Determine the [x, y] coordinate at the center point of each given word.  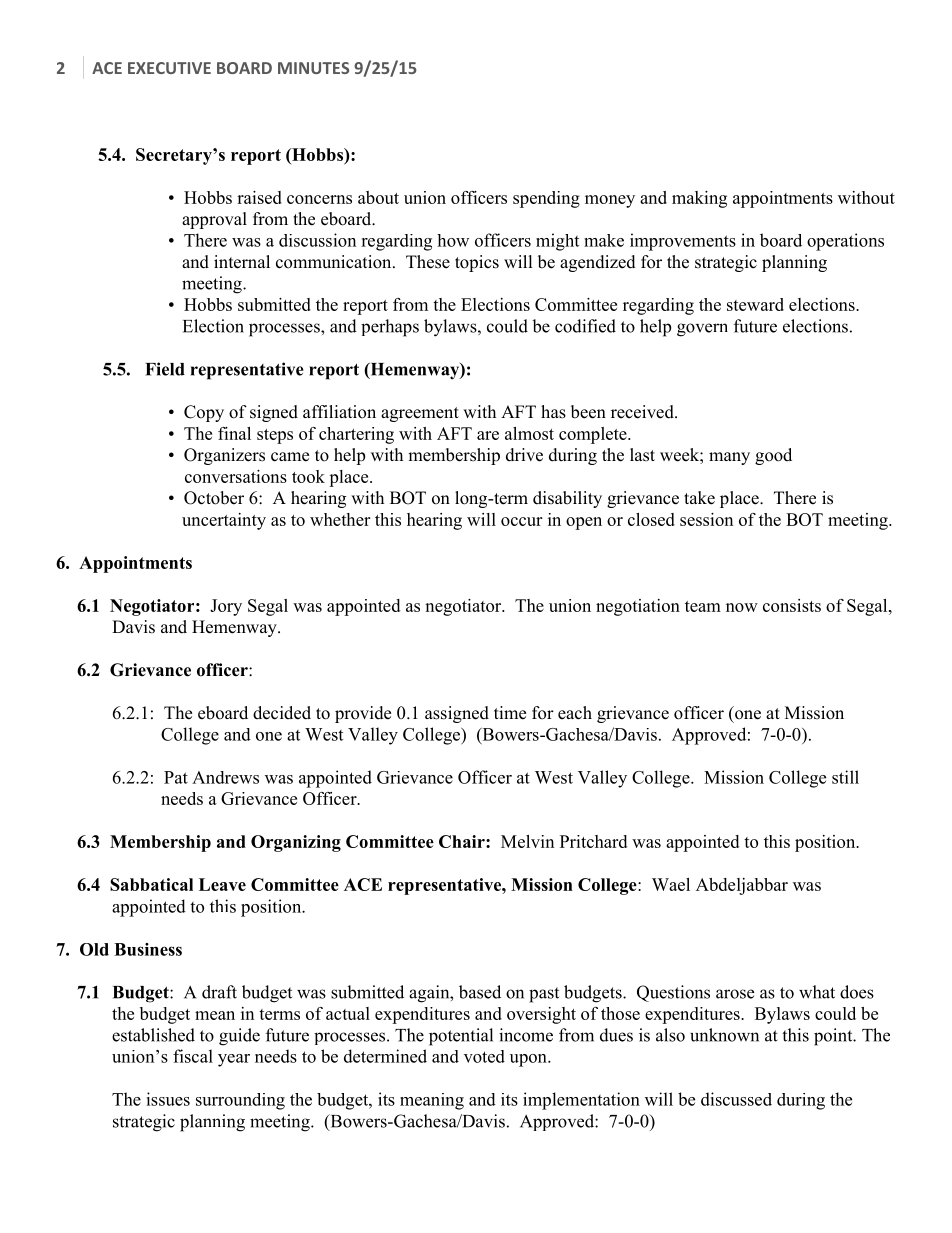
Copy [204, 413]
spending [546, 199]
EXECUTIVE [169, 68]
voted [484, 1056]
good [773, 456]
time [510, 713]
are [488, 435]
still [845, 777]
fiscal [193, 1056]
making [699, 199]
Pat [176, 777]
